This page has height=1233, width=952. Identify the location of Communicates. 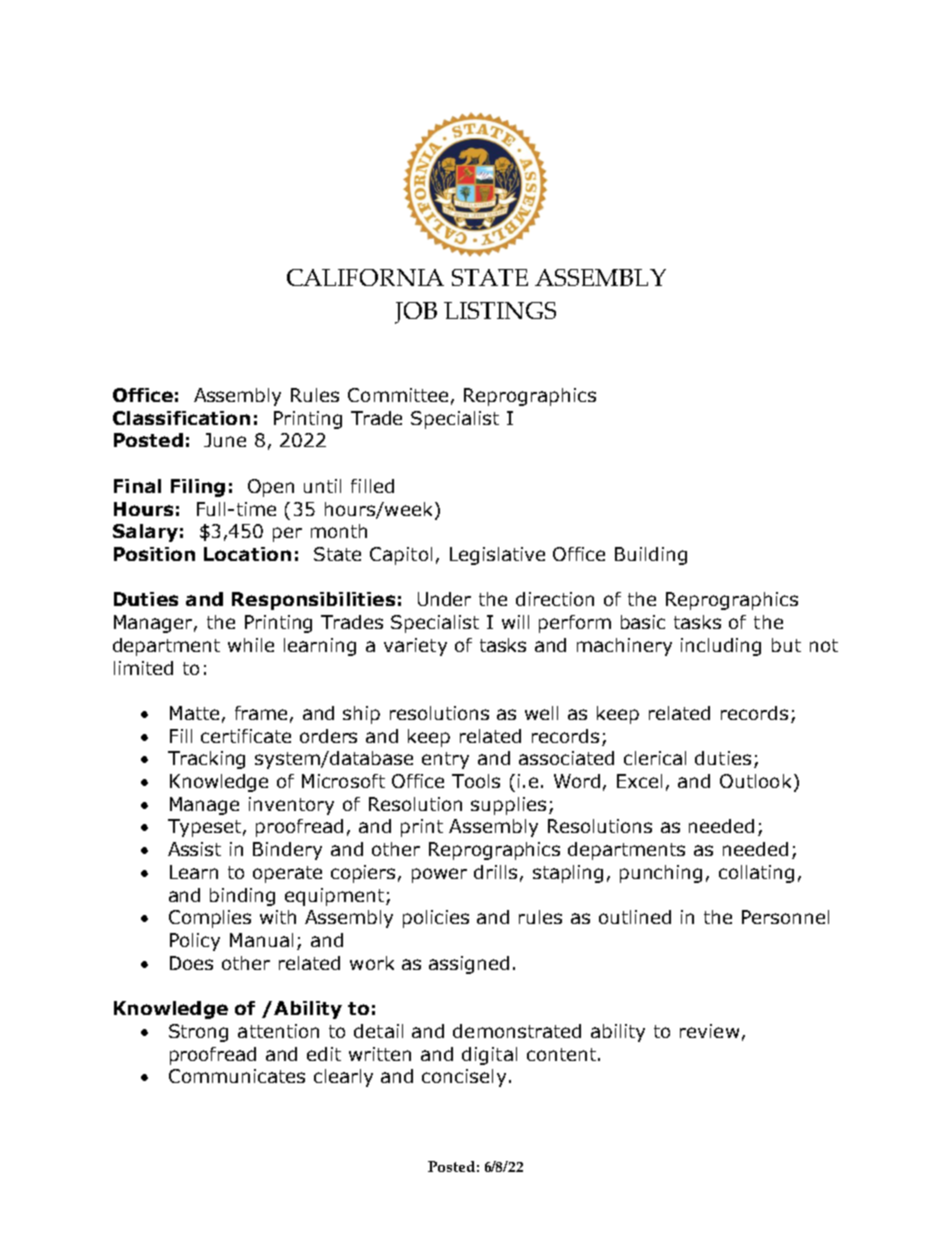
(237, 1076).
